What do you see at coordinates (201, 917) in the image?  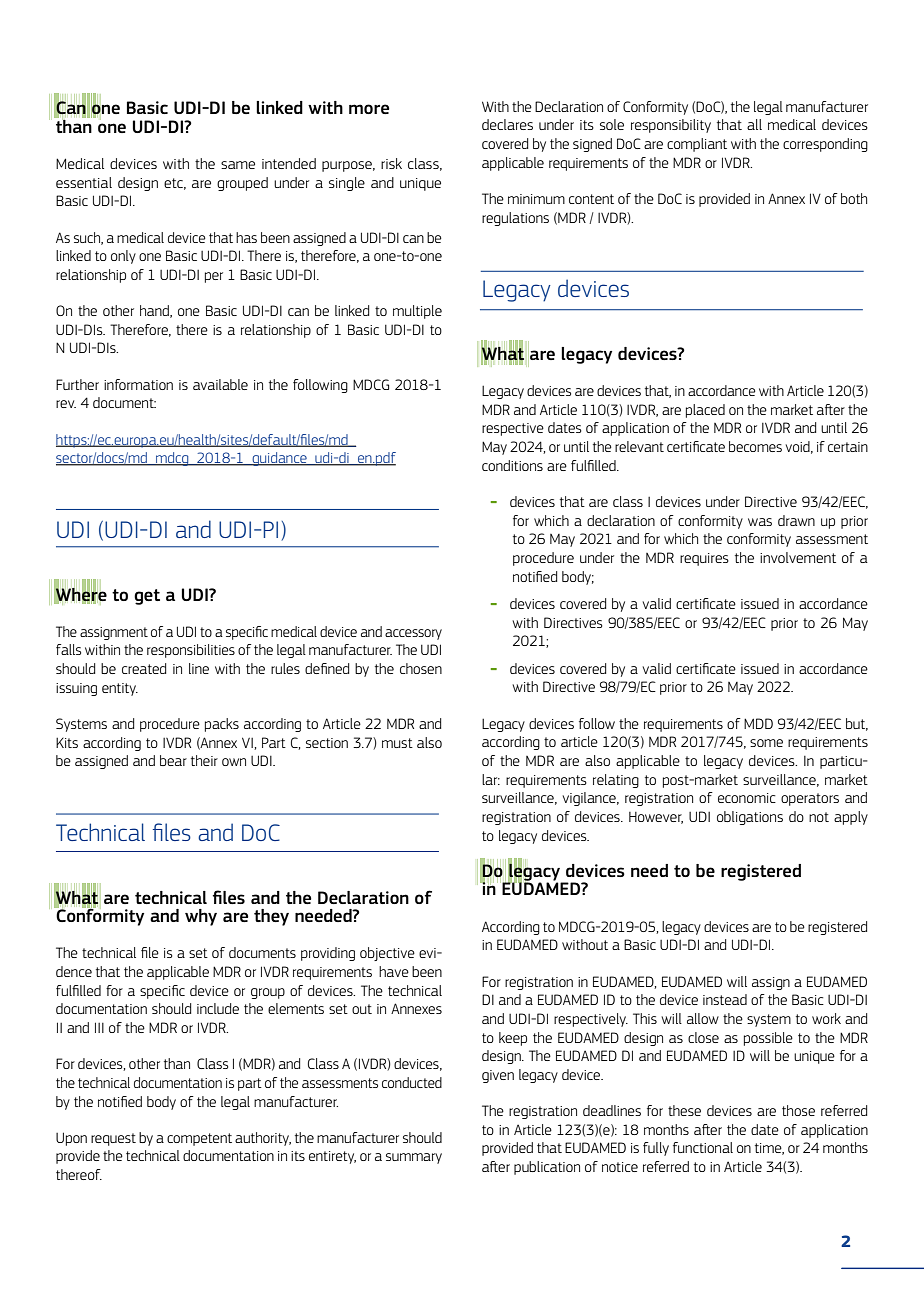 I see `why` at bounding box center [201, 917].
